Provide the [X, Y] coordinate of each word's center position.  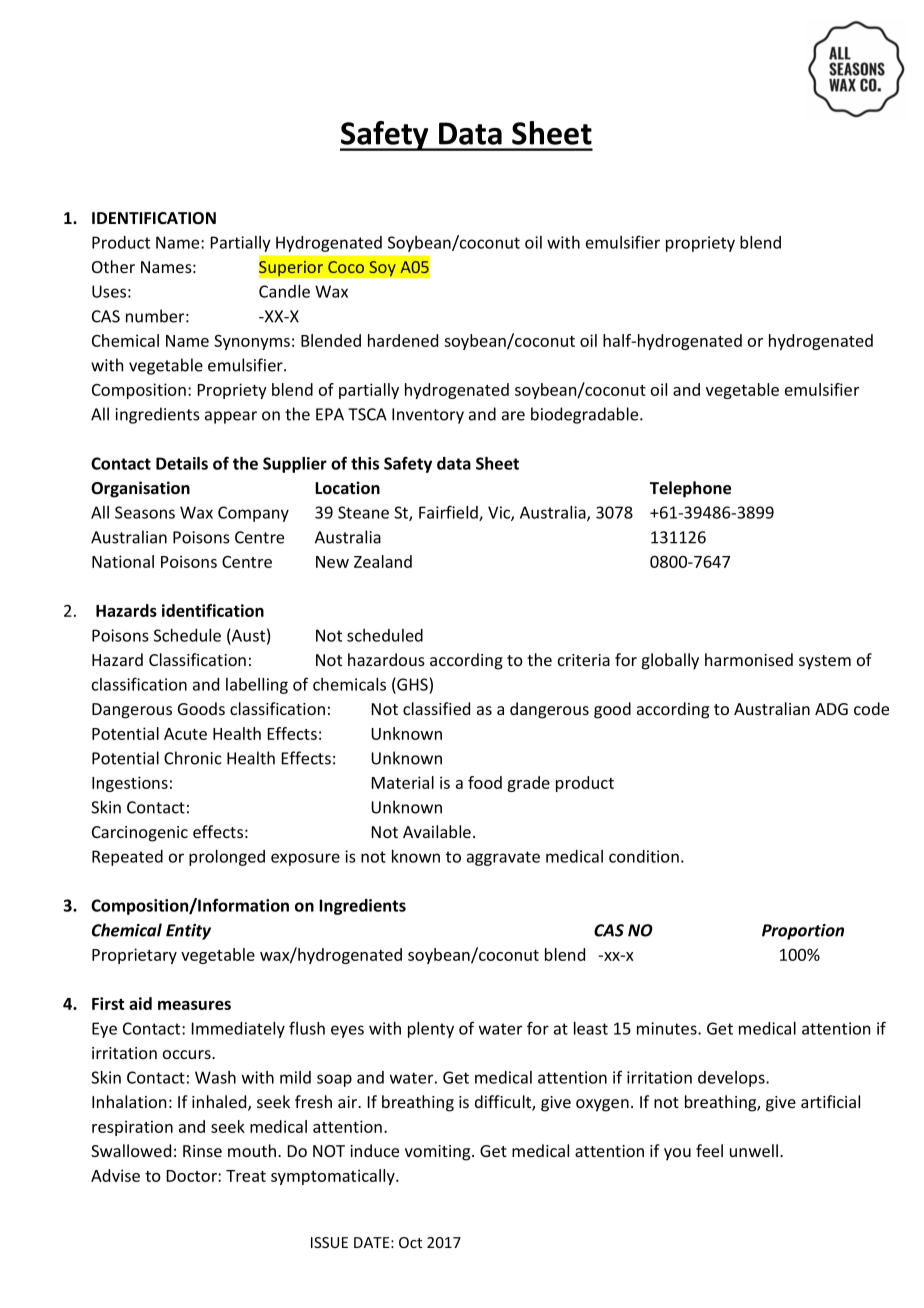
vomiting [439, 1153]
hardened [403, 340]
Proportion [803, 932]
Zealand [383, 561]
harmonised [749, 659]
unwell [755, 1150]
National [123, 561]
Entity [188, 932]
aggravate [503, 858]
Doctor [193, 1176]
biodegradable [586, 415]
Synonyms [252, 342]
